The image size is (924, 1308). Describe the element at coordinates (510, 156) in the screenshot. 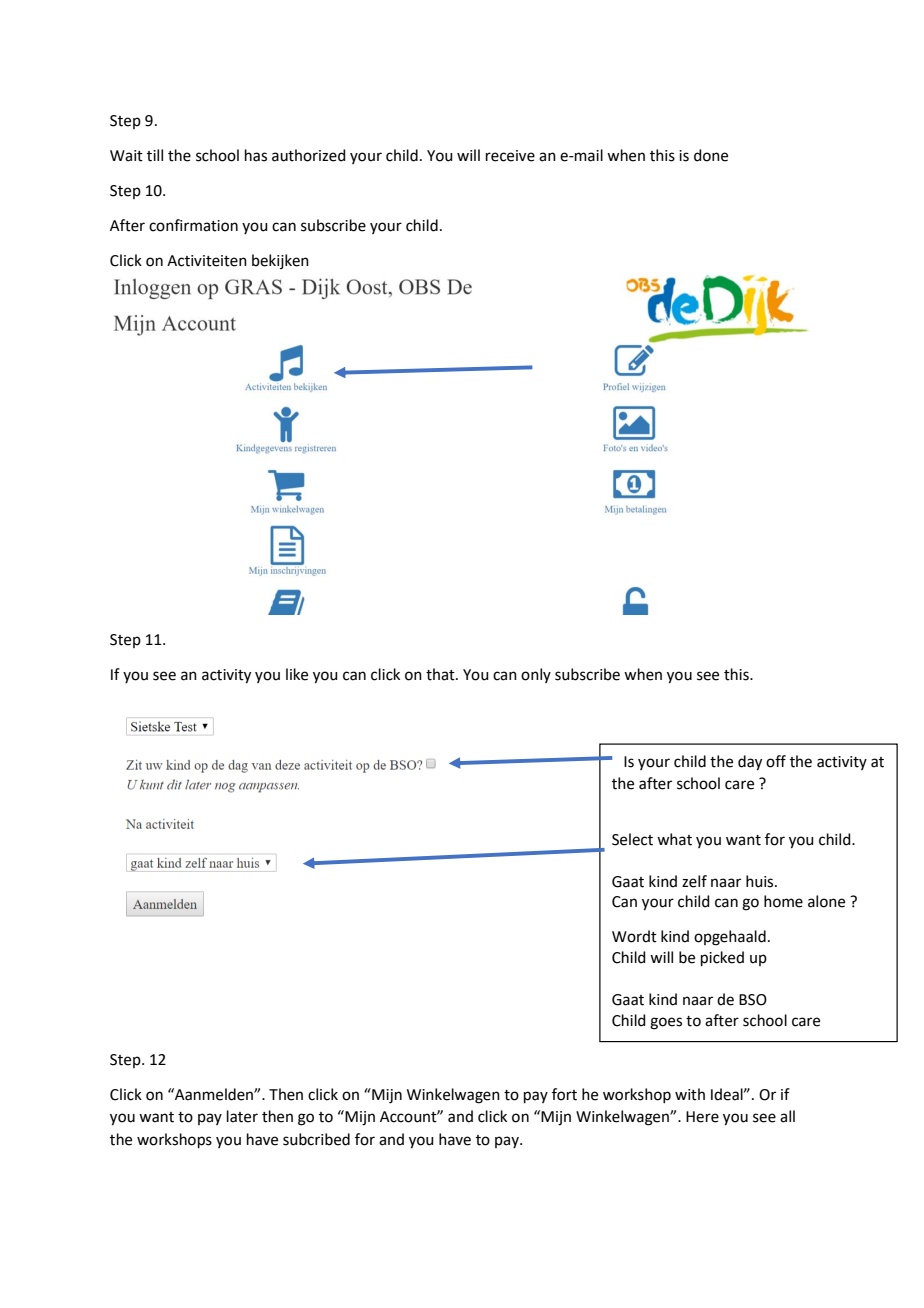

I see `receive` at that location.
